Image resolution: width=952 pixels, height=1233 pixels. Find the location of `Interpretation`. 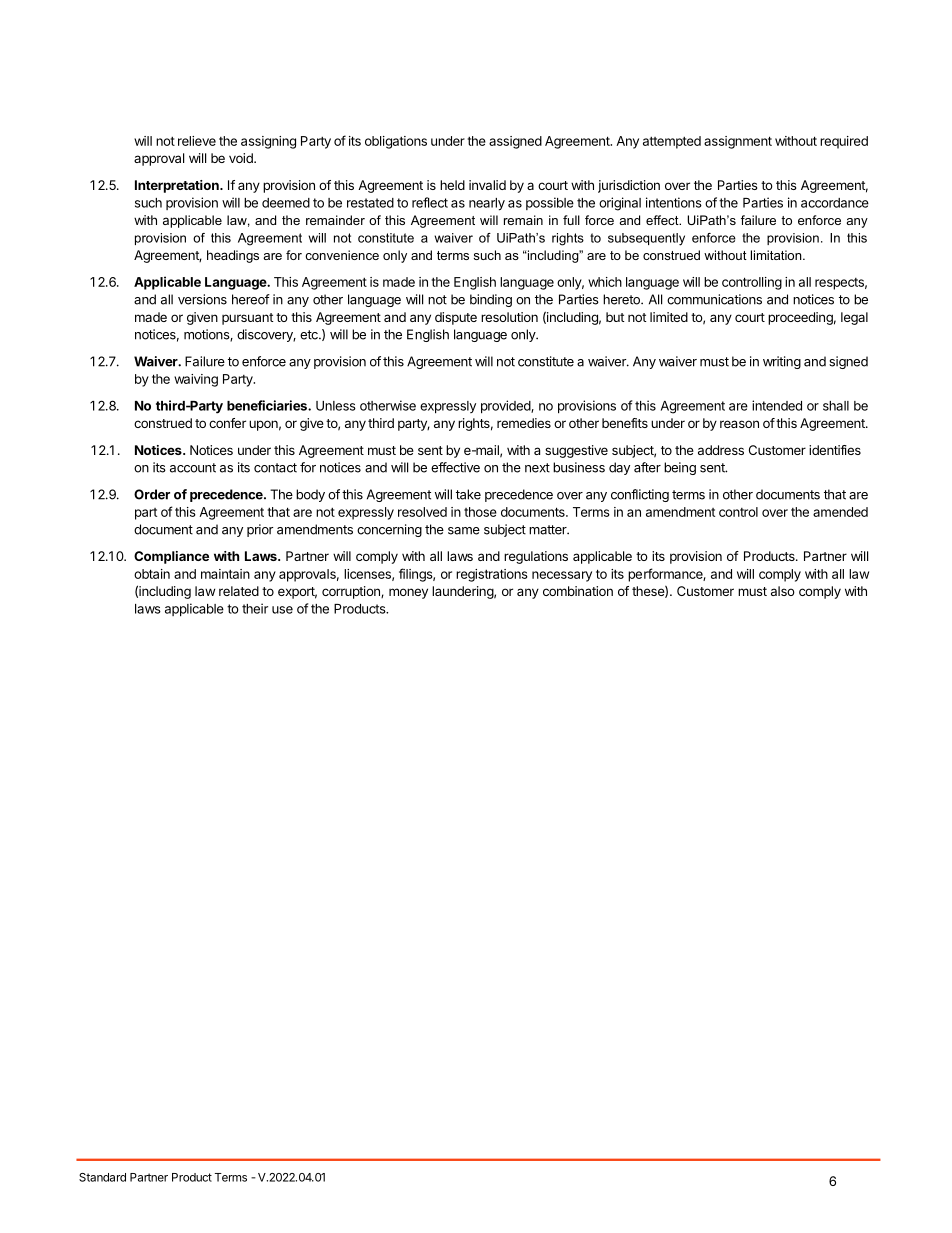

Interpretation is located at coordinates (178, 186).
